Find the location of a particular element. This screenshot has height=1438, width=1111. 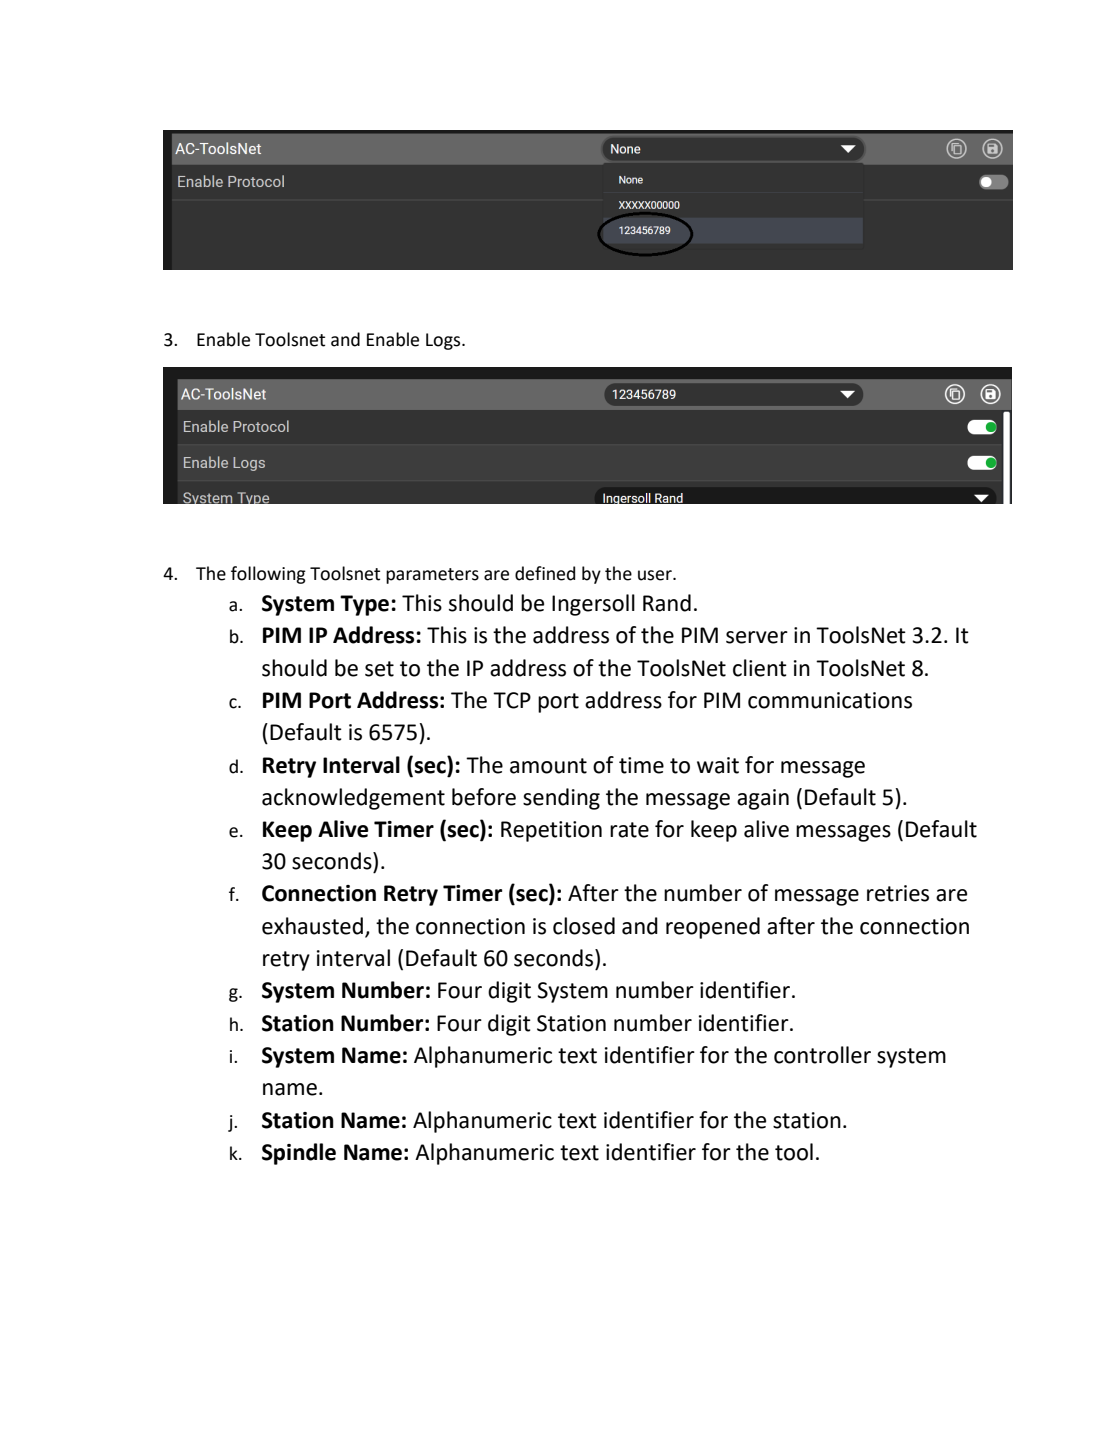

Logs is located at coordinates (444, 341).
